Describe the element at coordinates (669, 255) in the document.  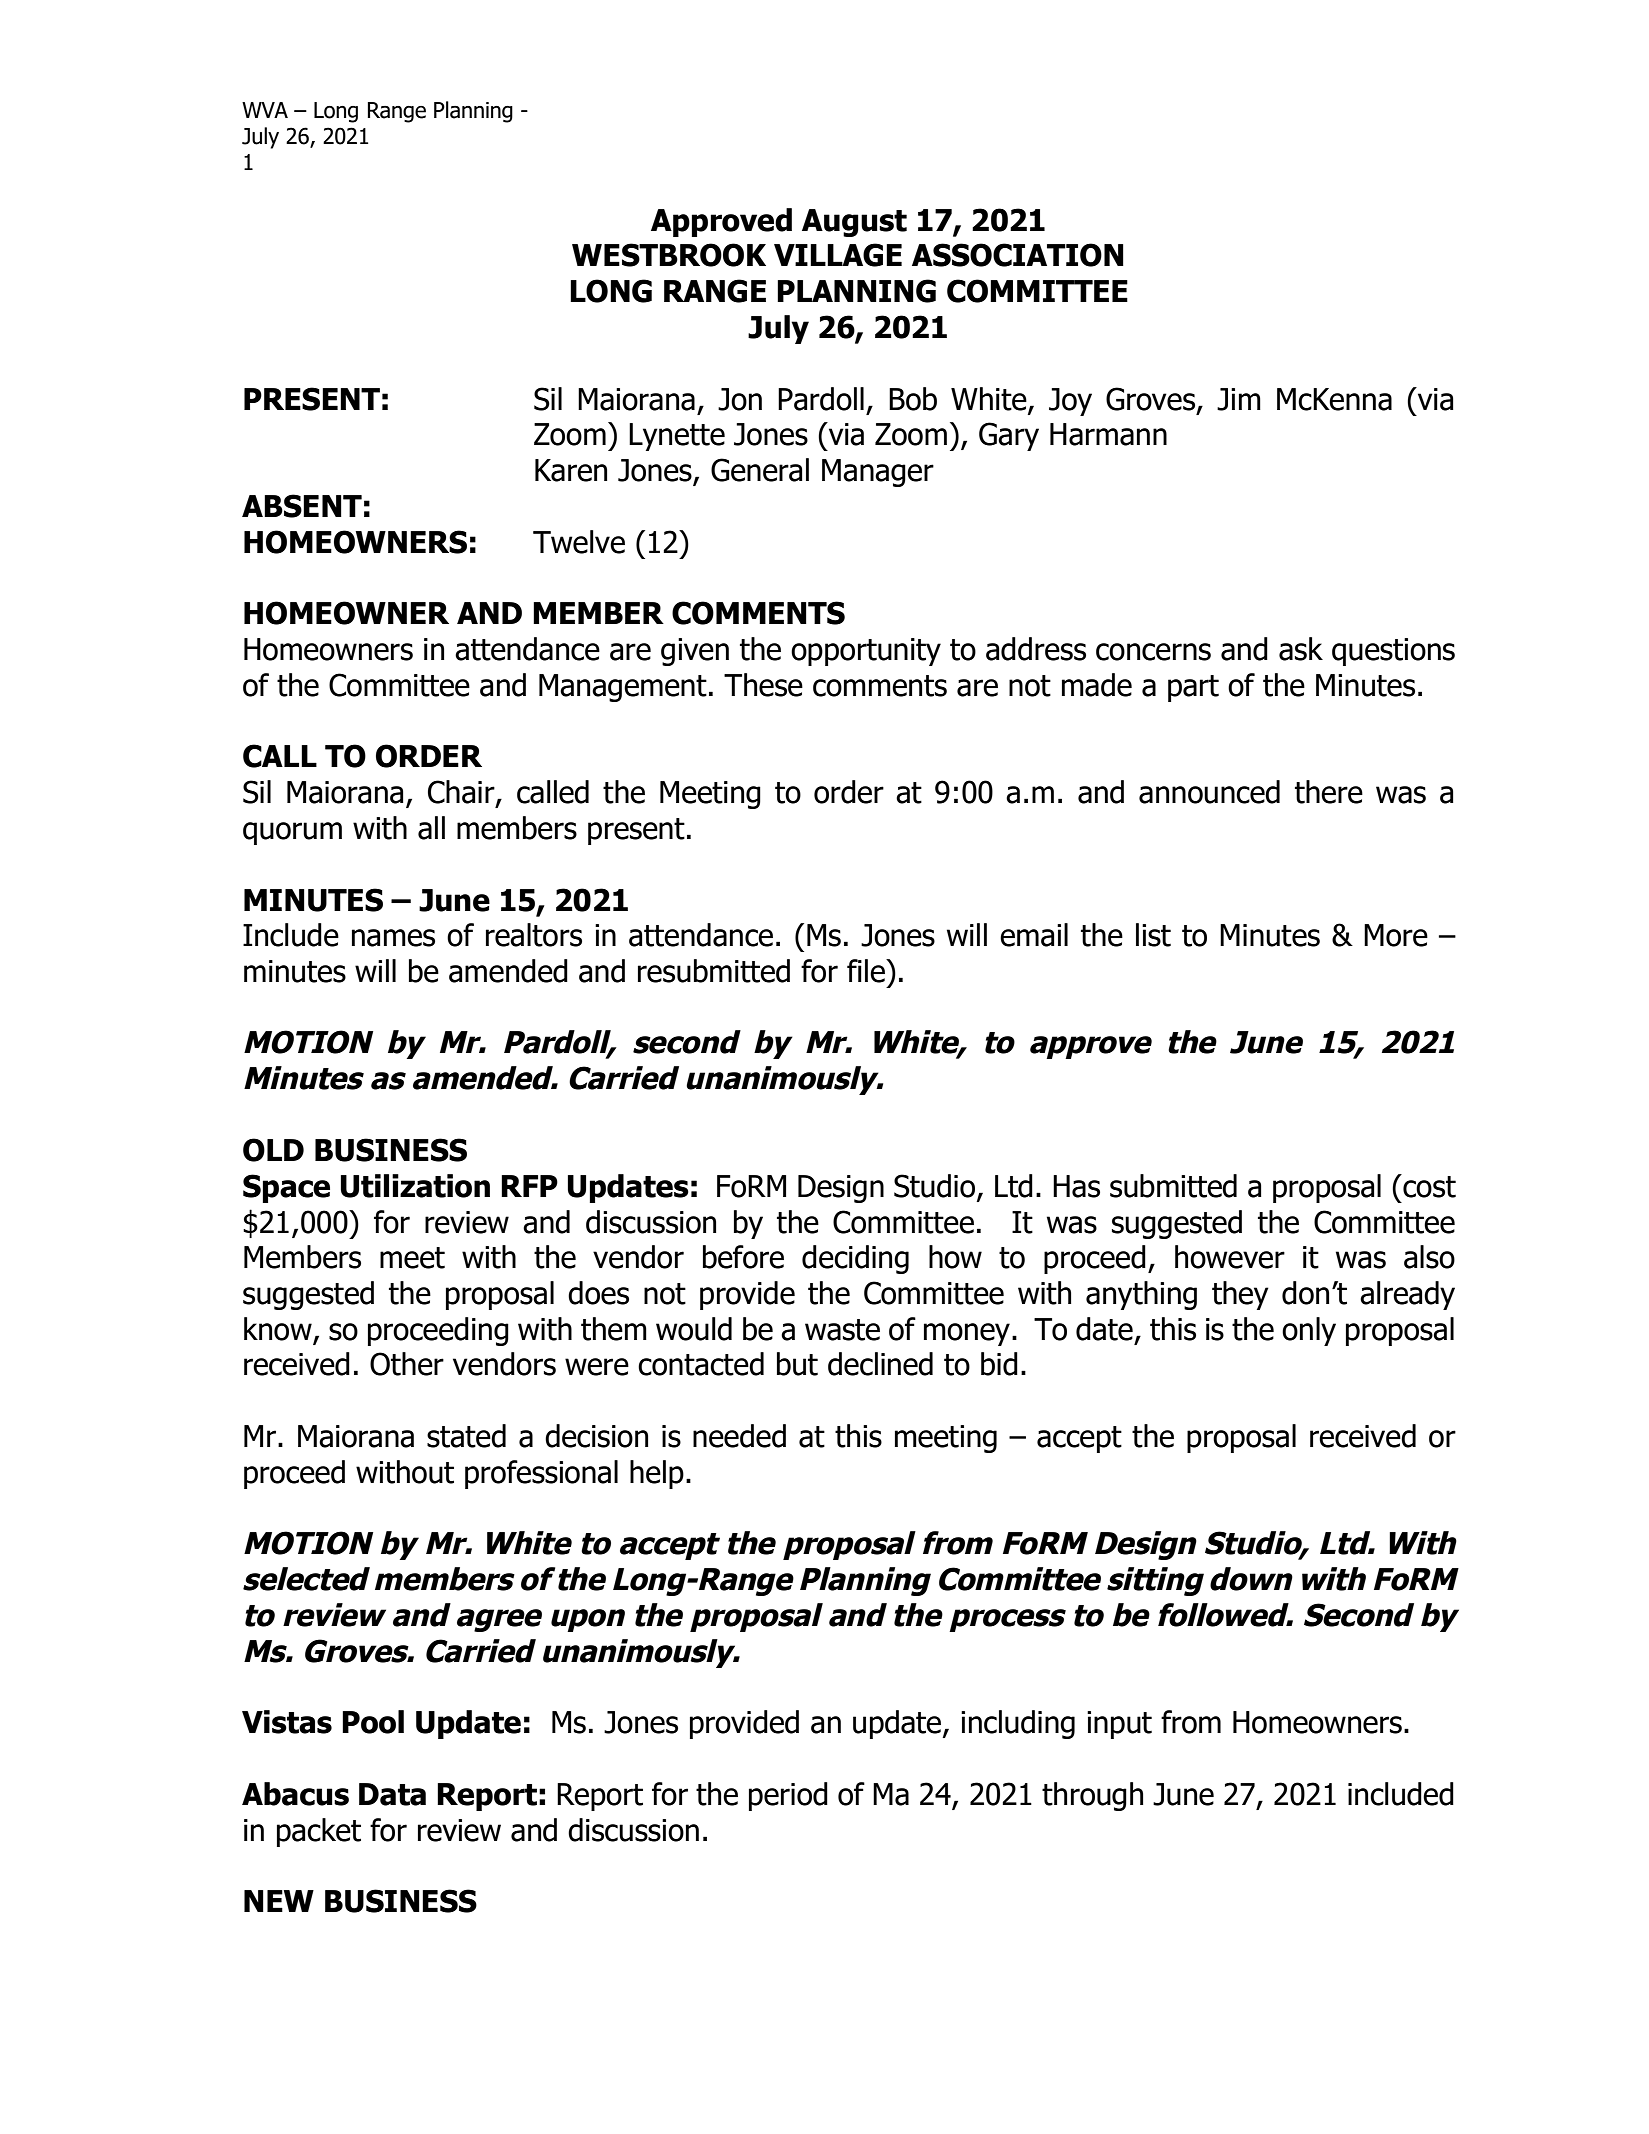
I see `WESTBROOK` at that location.
